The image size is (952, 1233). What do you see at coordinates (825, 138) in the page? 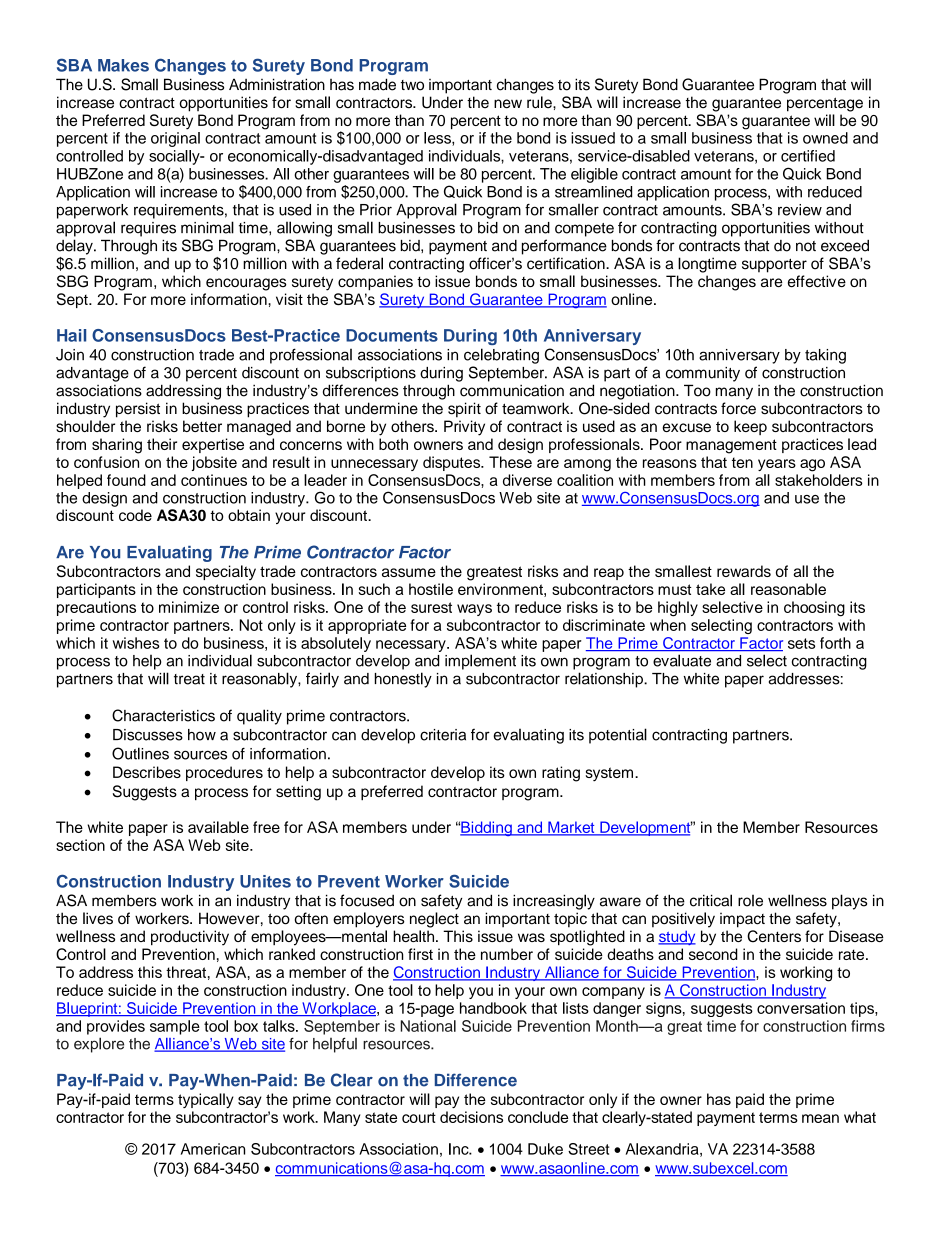
I see `owned` at bounding box center [825, 138].
